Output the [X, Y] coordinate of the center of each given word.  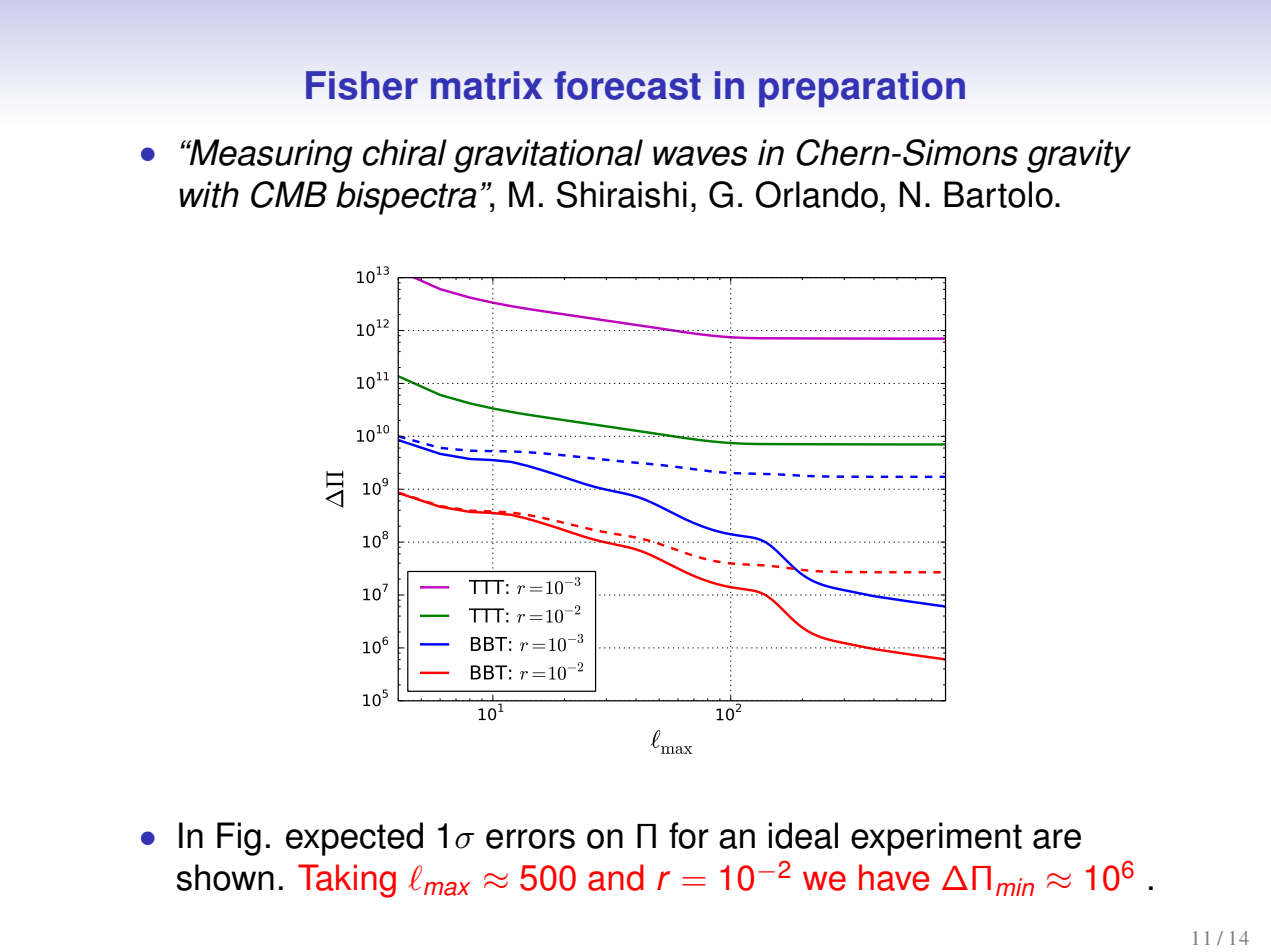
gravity [1079, 156]
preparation [862, 89]
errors [530, 839]
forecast [627, 85]
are [1057, 839]
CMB [289, 194]
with [209, 194]
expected [354, 839]
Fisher [362, 85]
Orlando [817, 194]
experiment [936, 839]
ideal [803, 835]
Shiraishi [622, 194]
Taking [347, 881]
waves [700, 156]
